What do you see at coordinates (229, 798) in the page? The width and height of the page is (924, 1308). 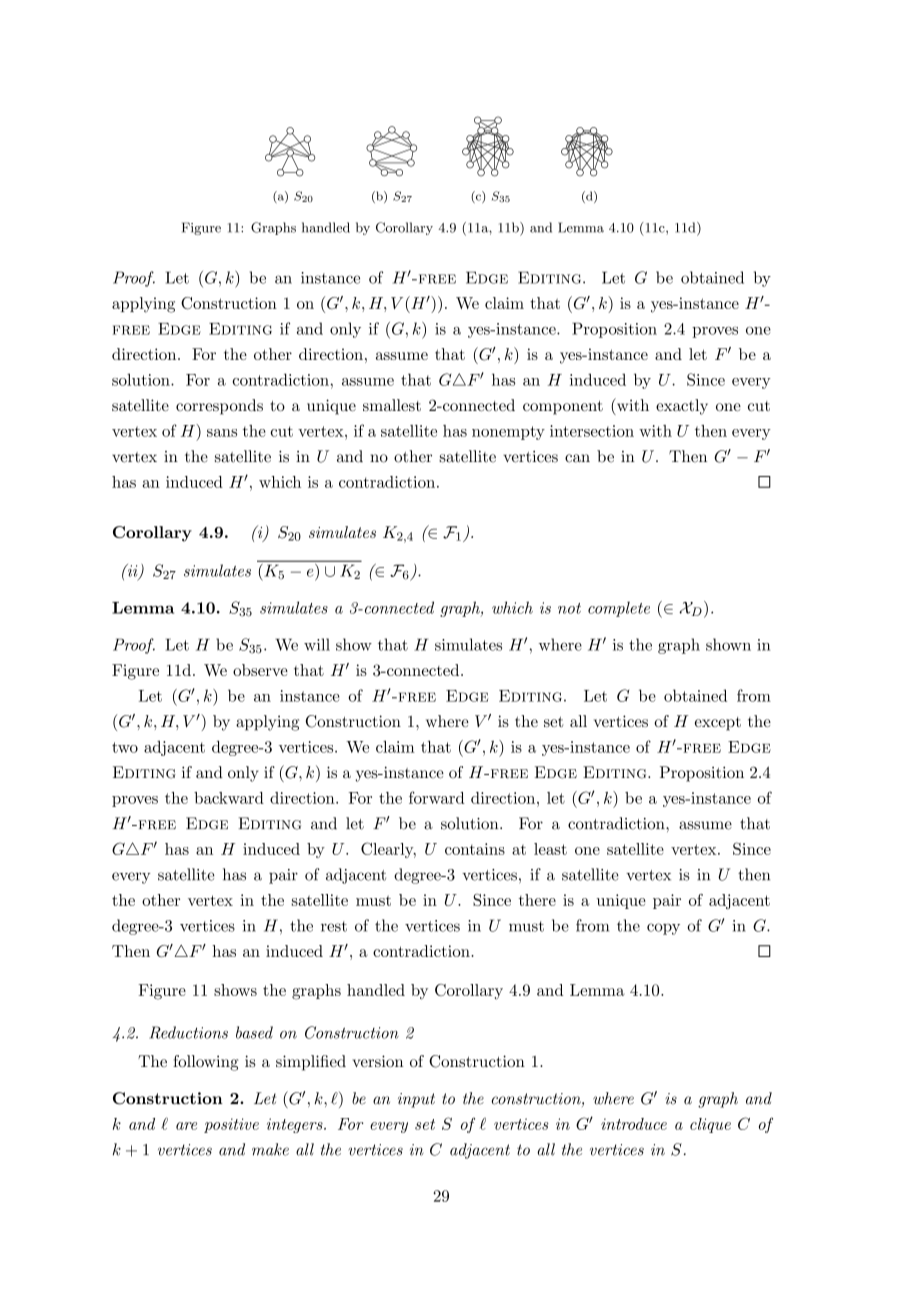 I see `backward` at bounding box center [229, 798].
